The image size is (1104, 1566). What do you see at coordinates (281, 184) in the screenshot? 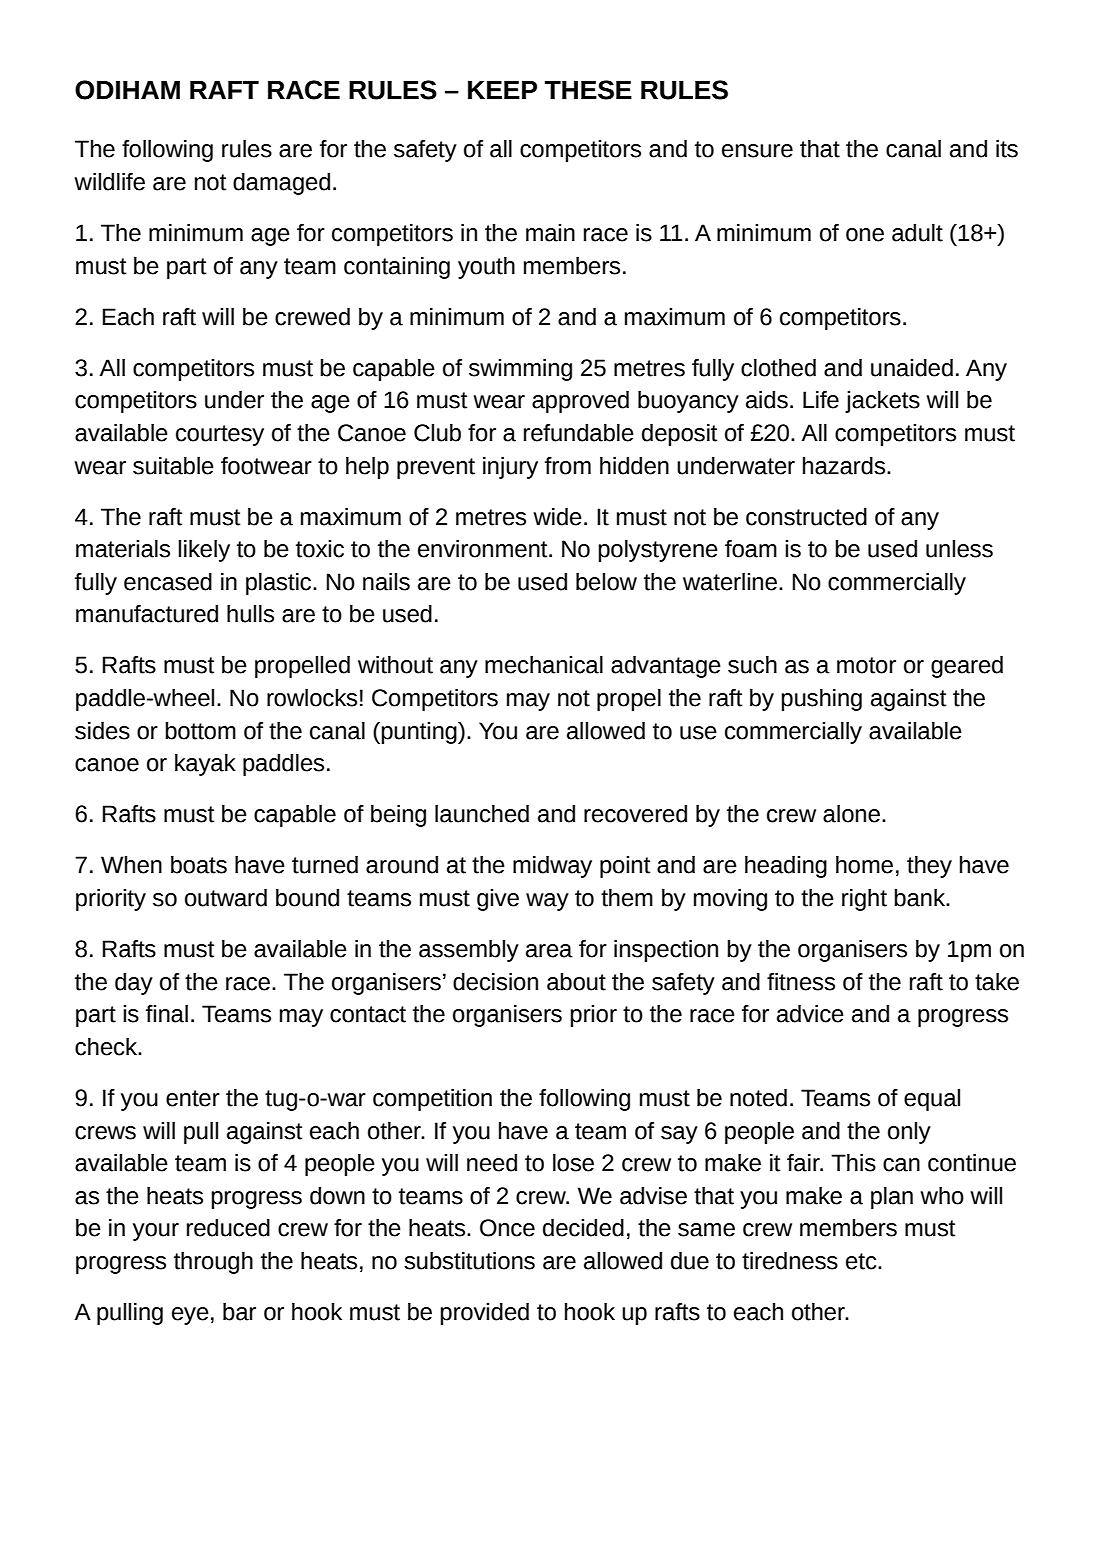
I see `damaged` at bounding box center [281, 184].
